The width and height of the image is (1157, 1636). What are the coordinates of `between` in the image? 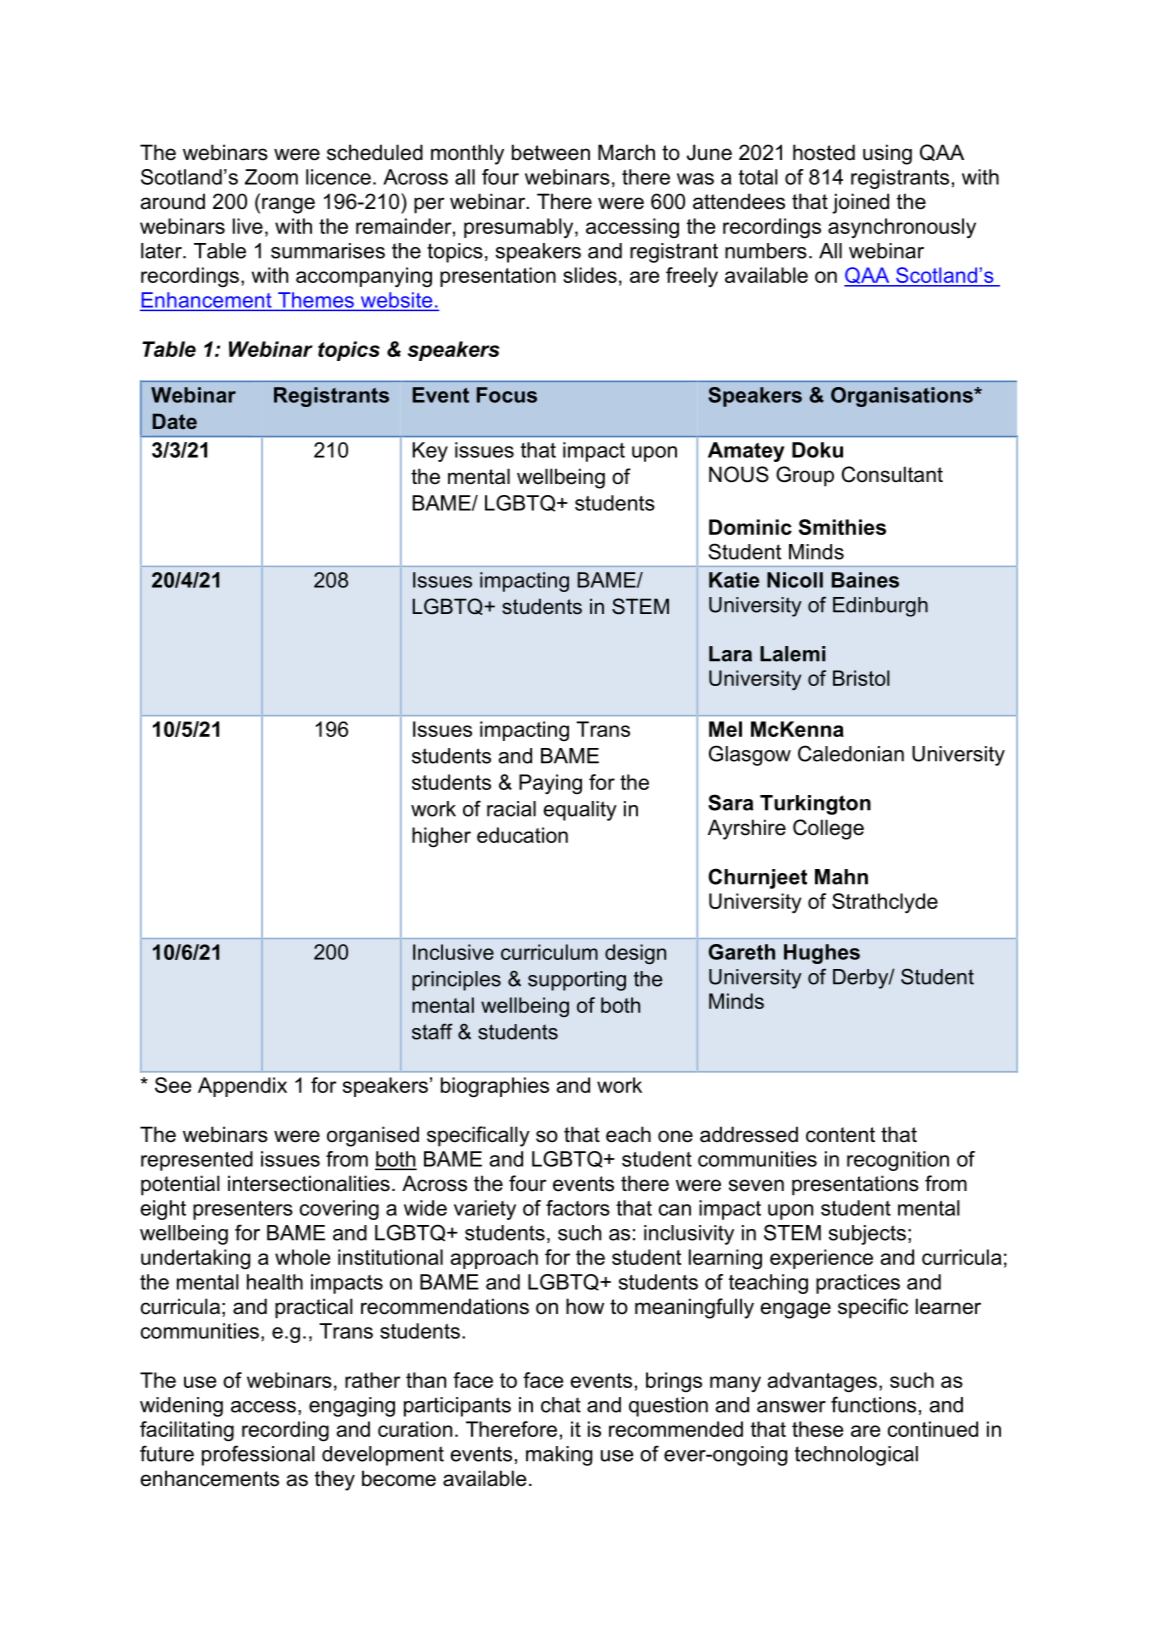 It's located at (551, 152).
